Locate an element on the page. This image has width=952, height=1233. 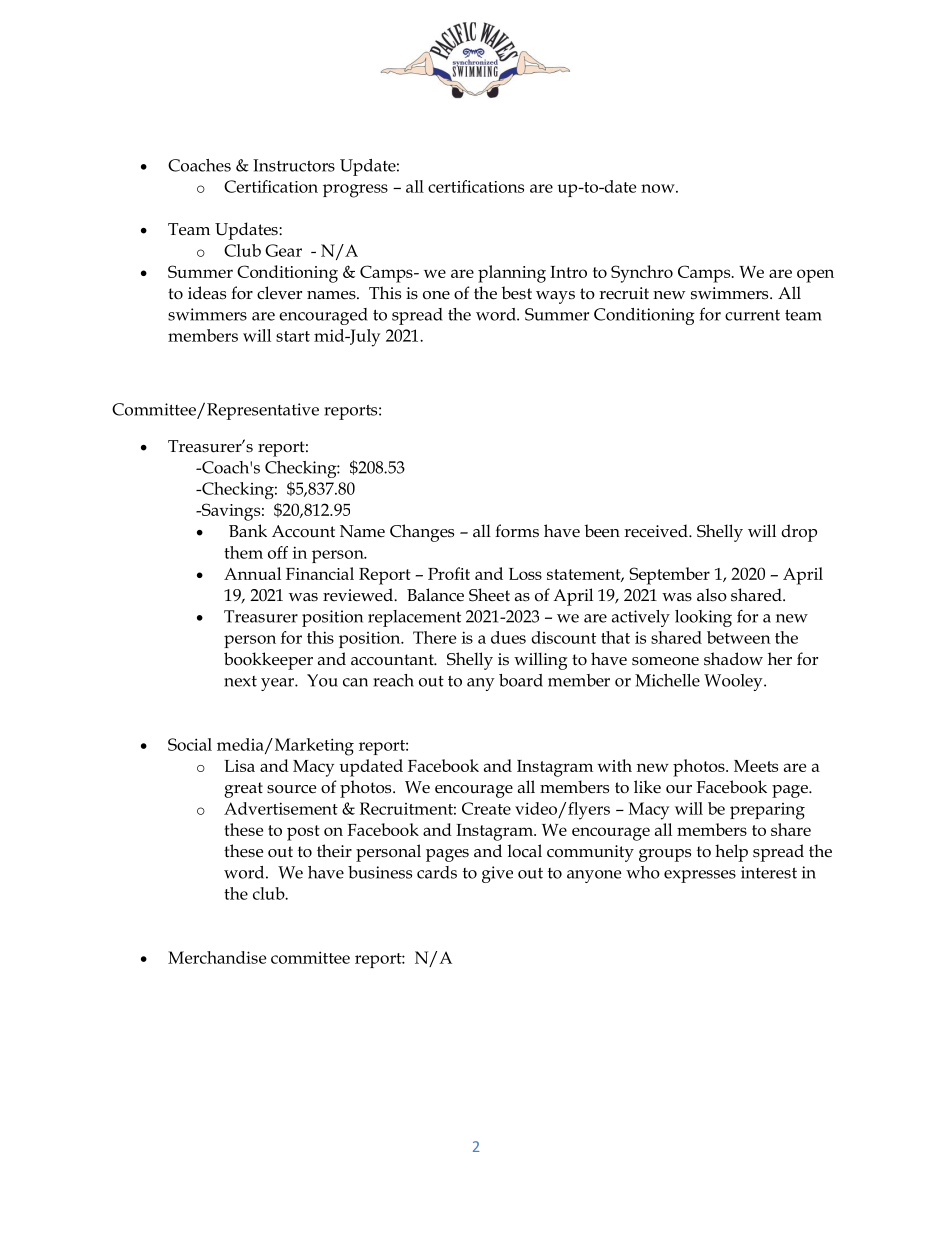
planning is located at coordinates (512, 274).
